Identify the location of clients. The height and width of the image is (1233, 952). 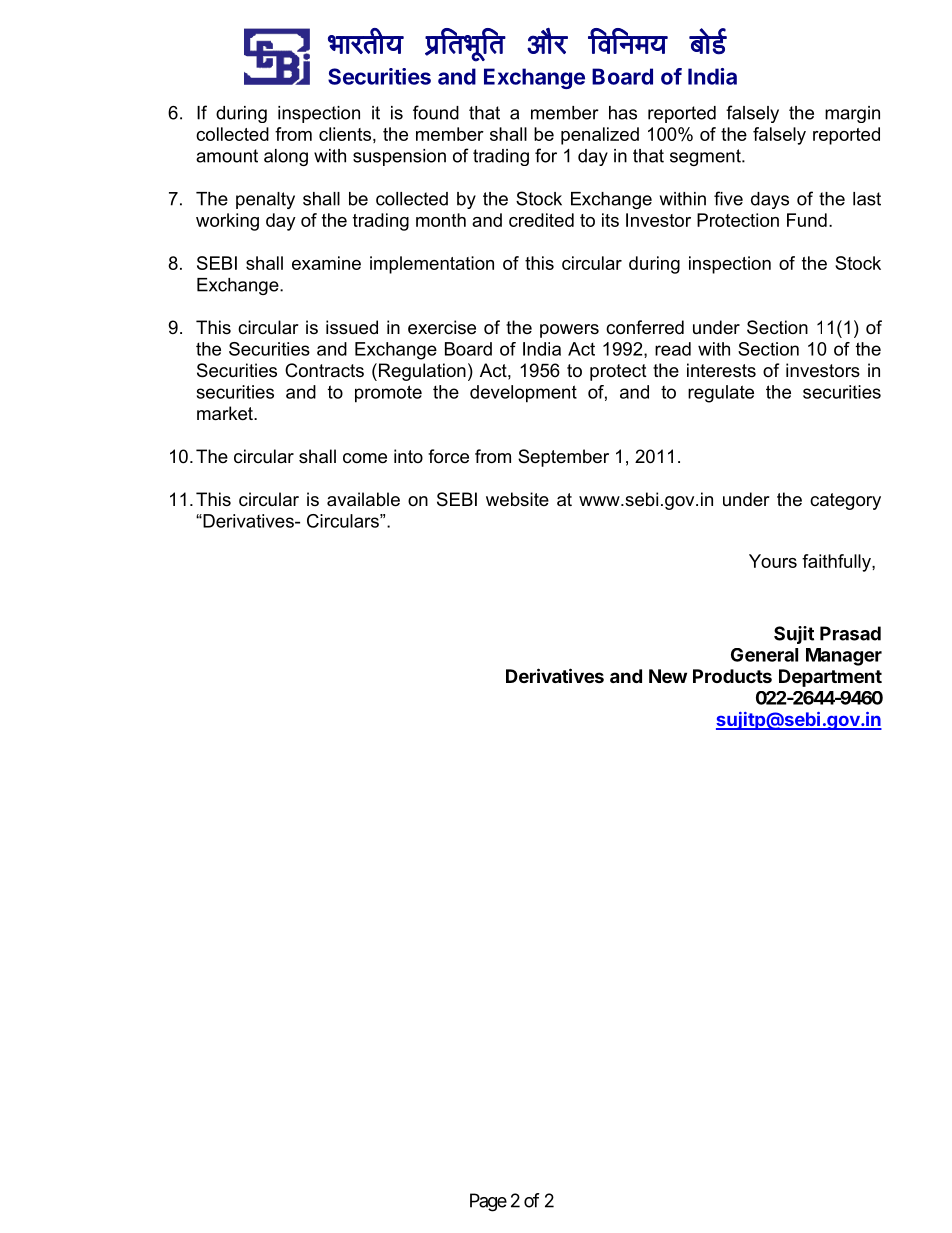
(345, 134).
